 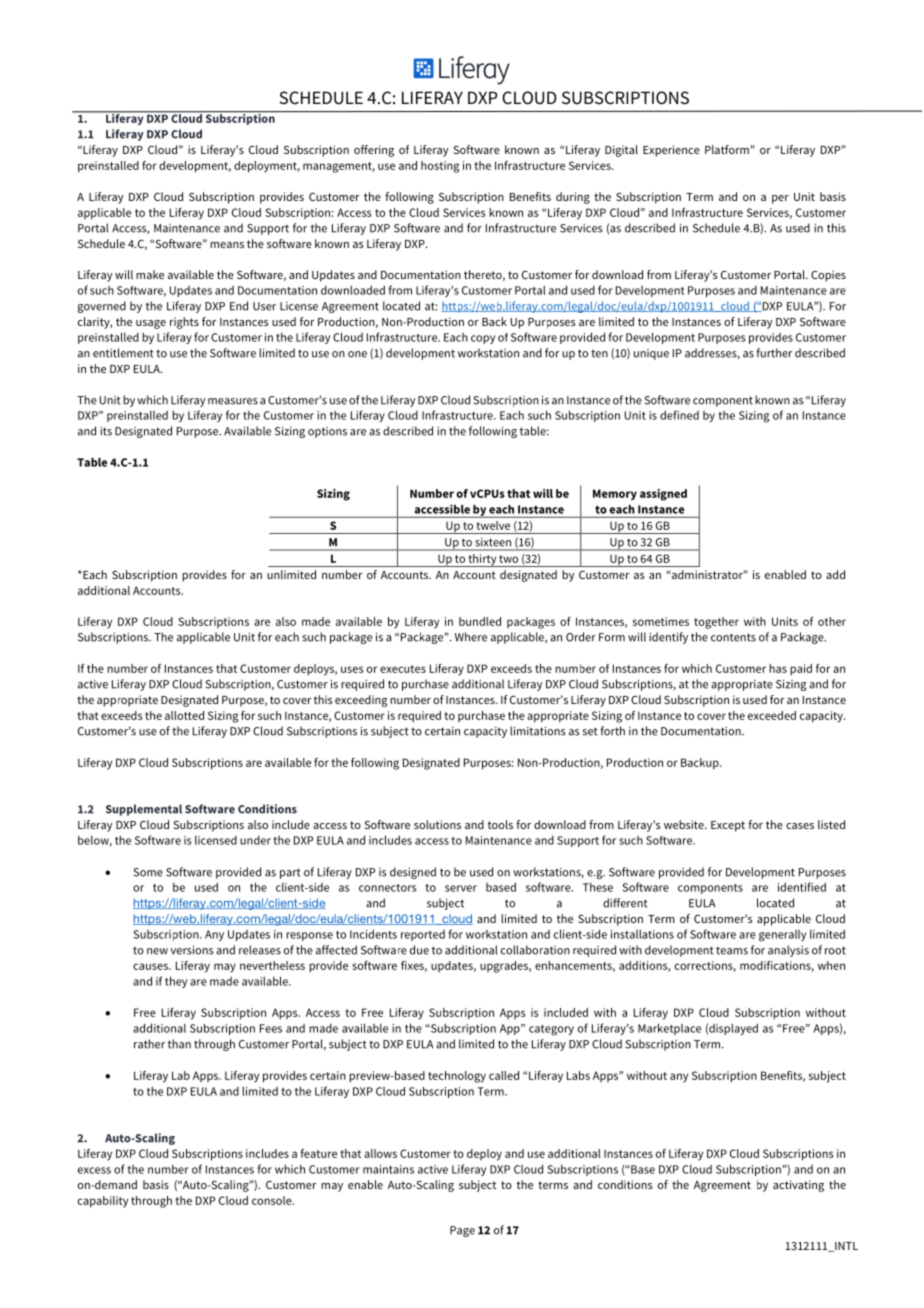 What do you see at coordinates (103, 1202) in the screenshot?
I see `capability` at bounding box center [103, 1202].
